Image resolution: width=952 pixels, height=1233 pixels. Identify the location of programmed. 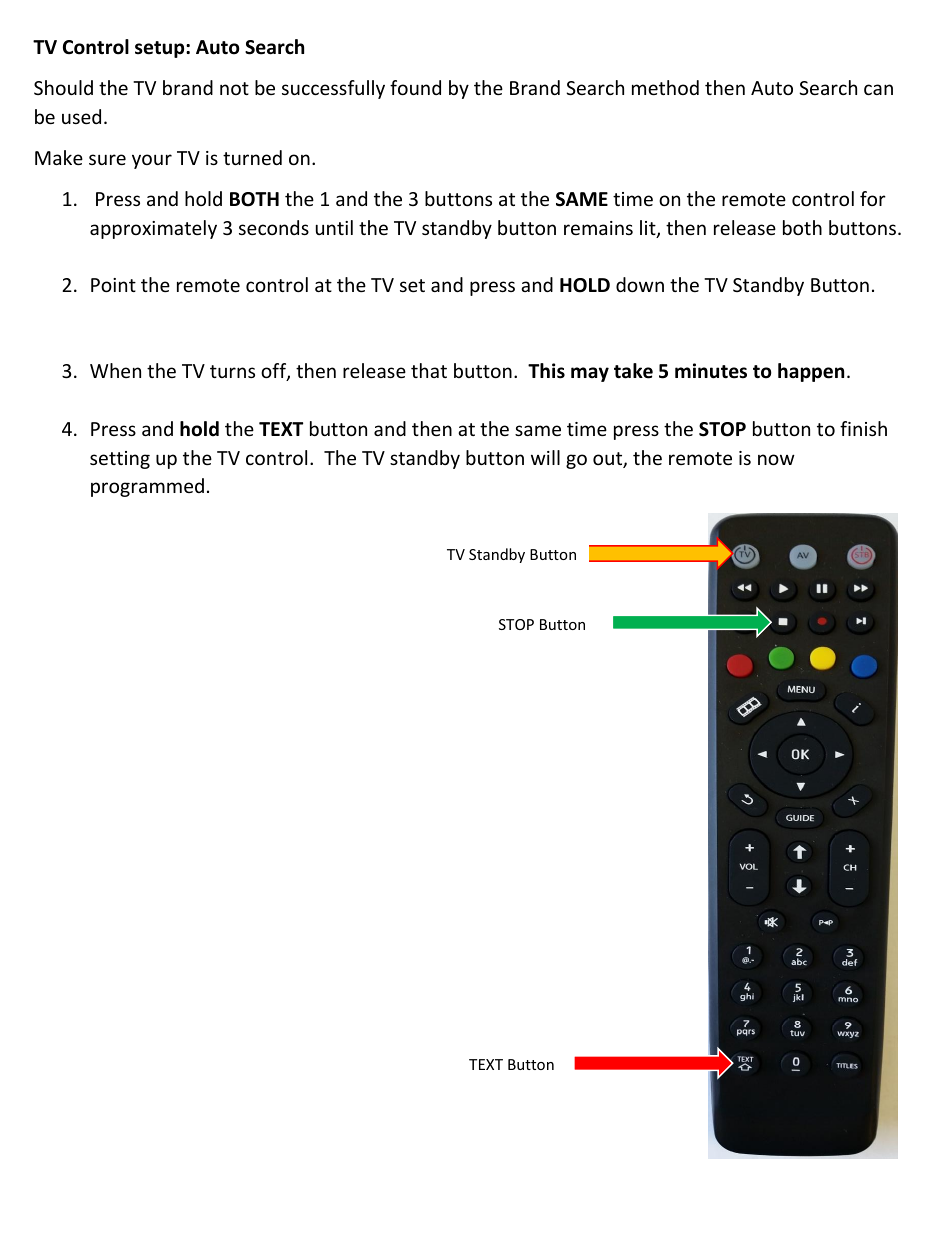
(147, 487).
